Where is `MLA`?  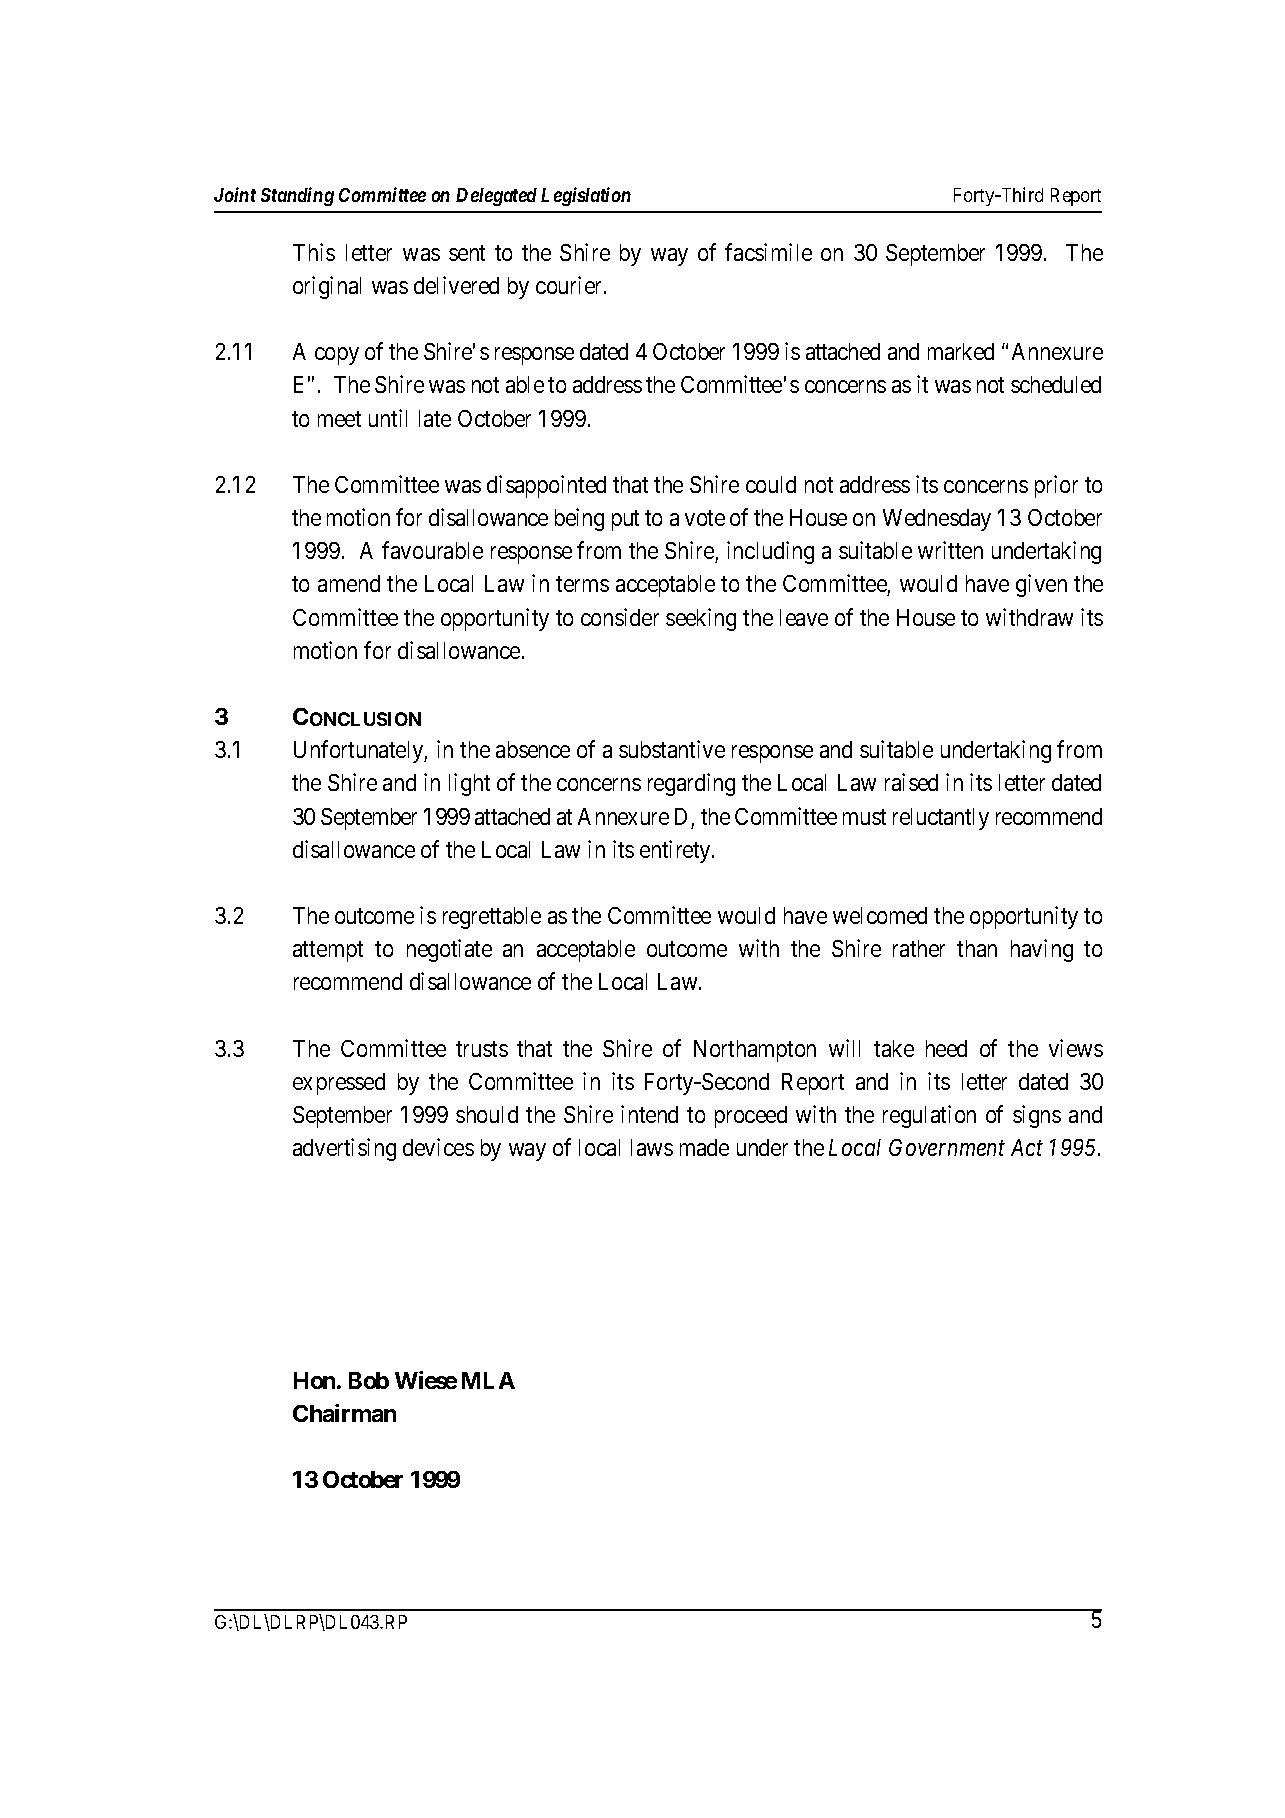 MLA is located at coordinates (488, 1380).
